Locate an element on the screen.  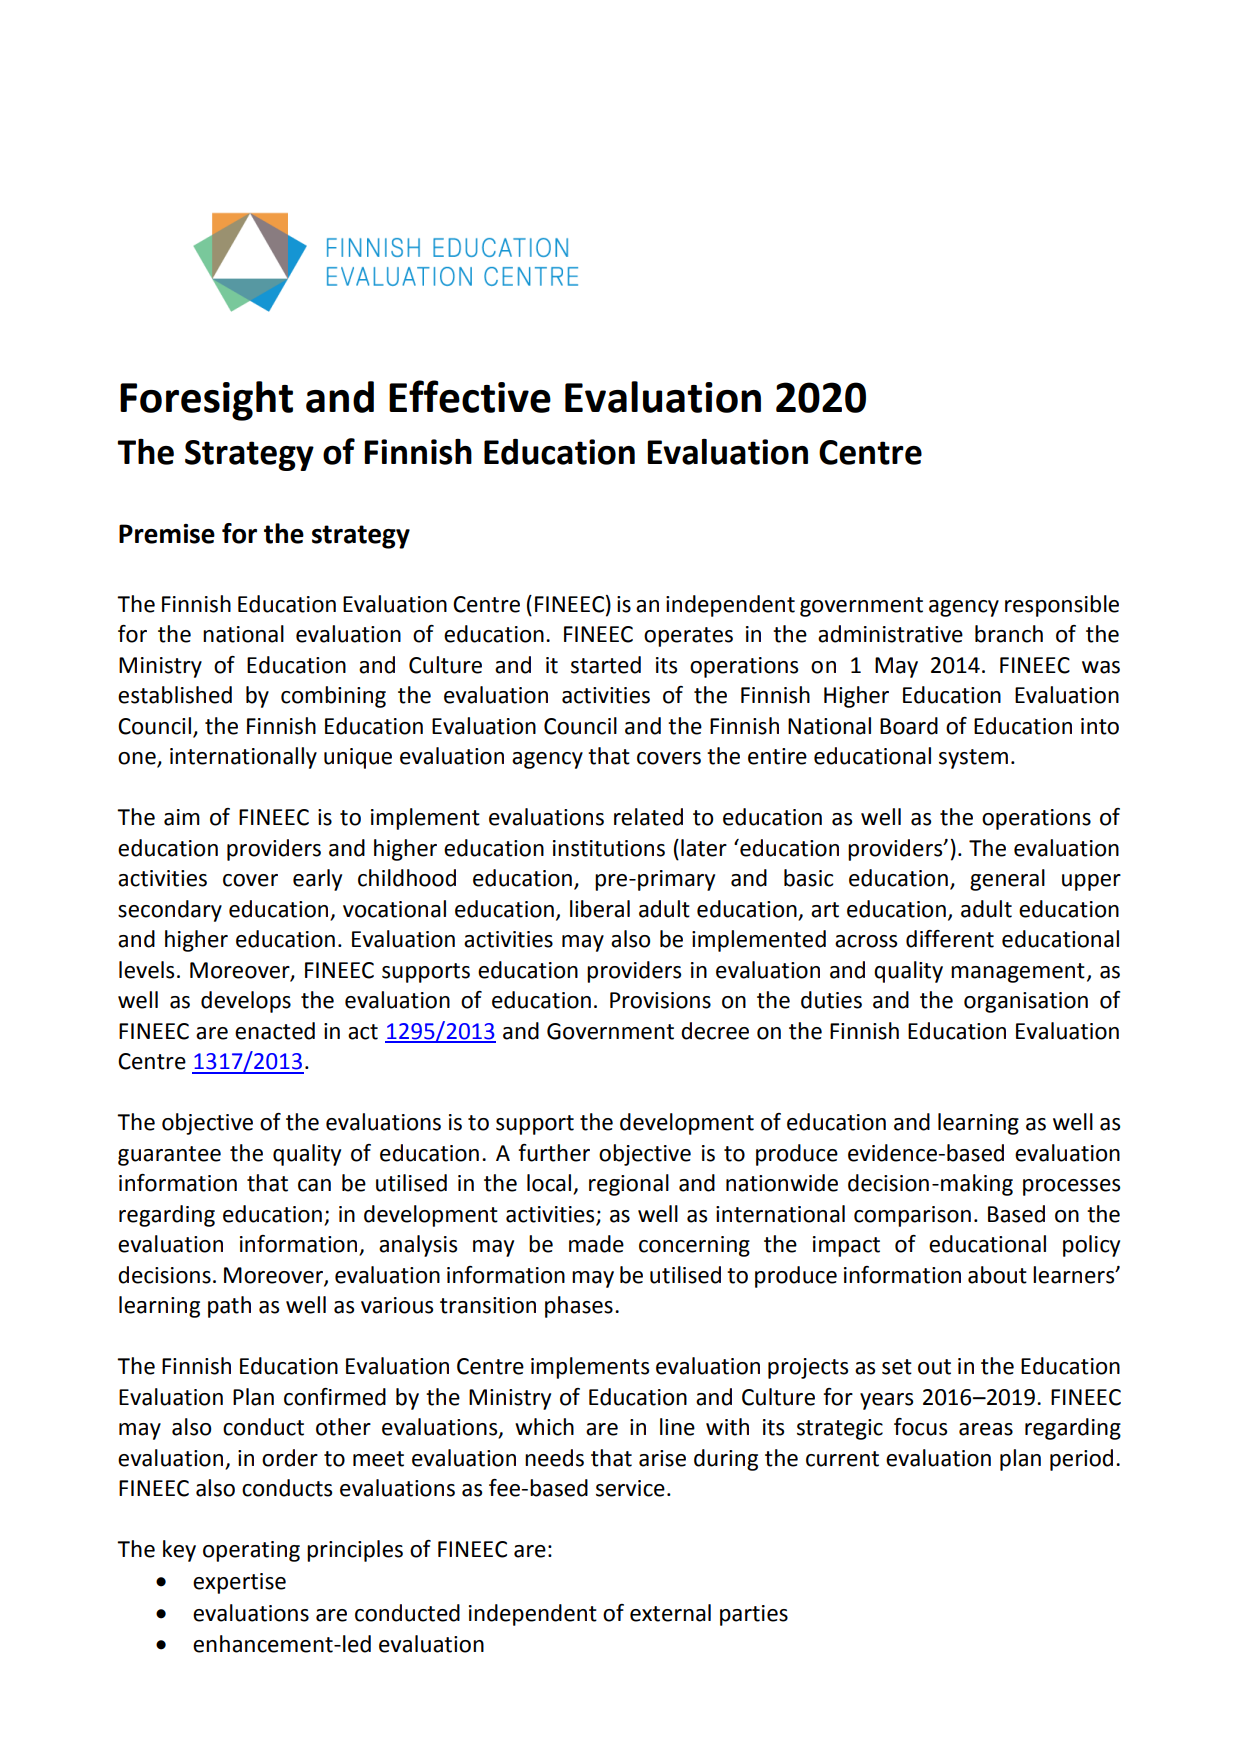
Foresight is located at coordinates (206, 401).
